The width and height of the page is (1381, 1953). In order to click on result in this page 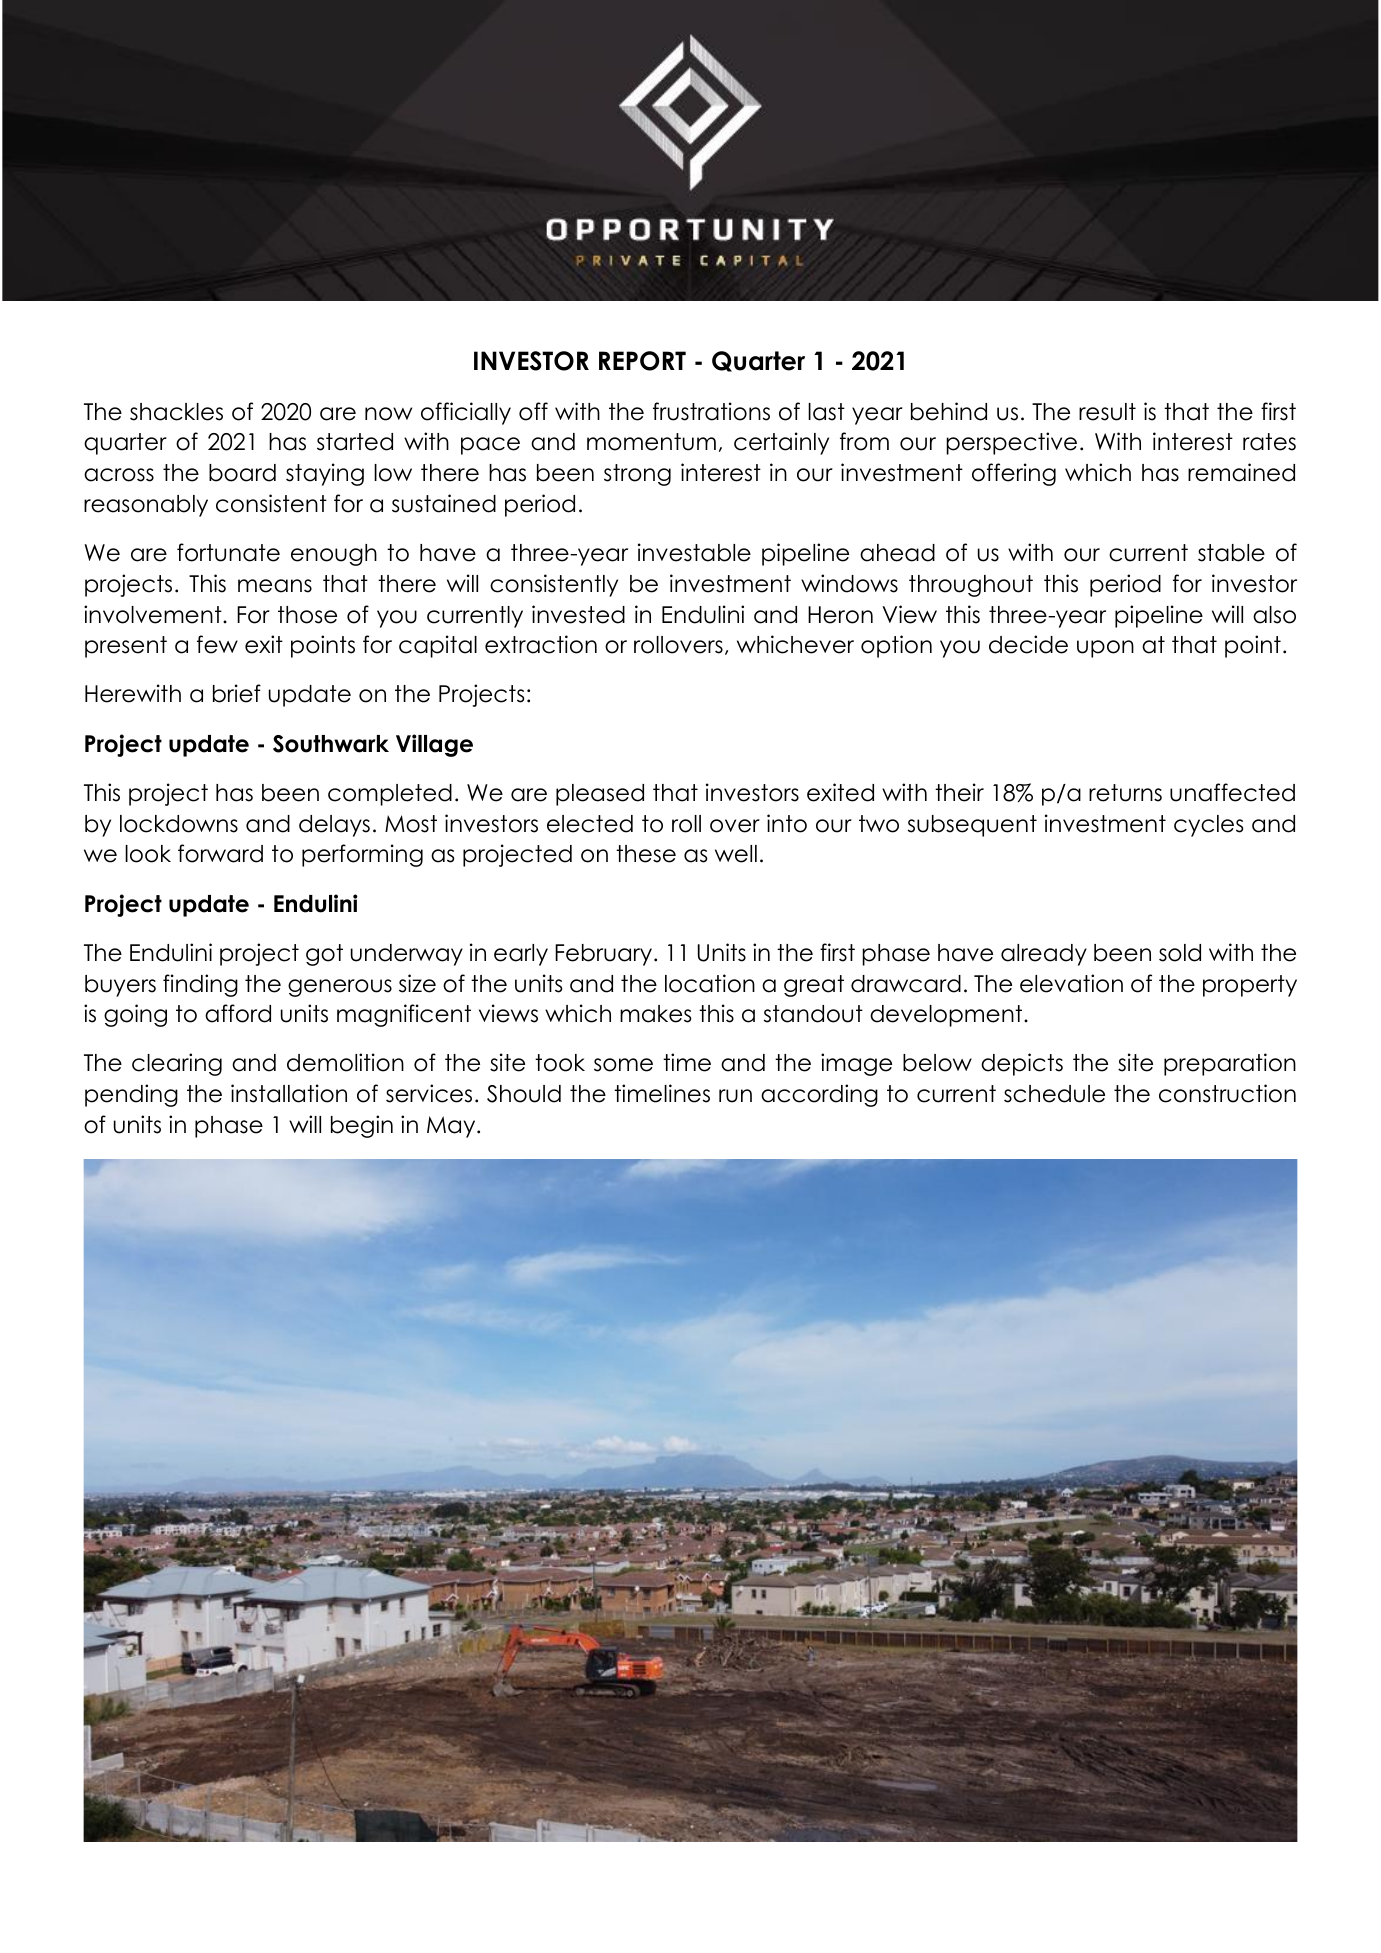, I will do `click(1107, 412)`.
